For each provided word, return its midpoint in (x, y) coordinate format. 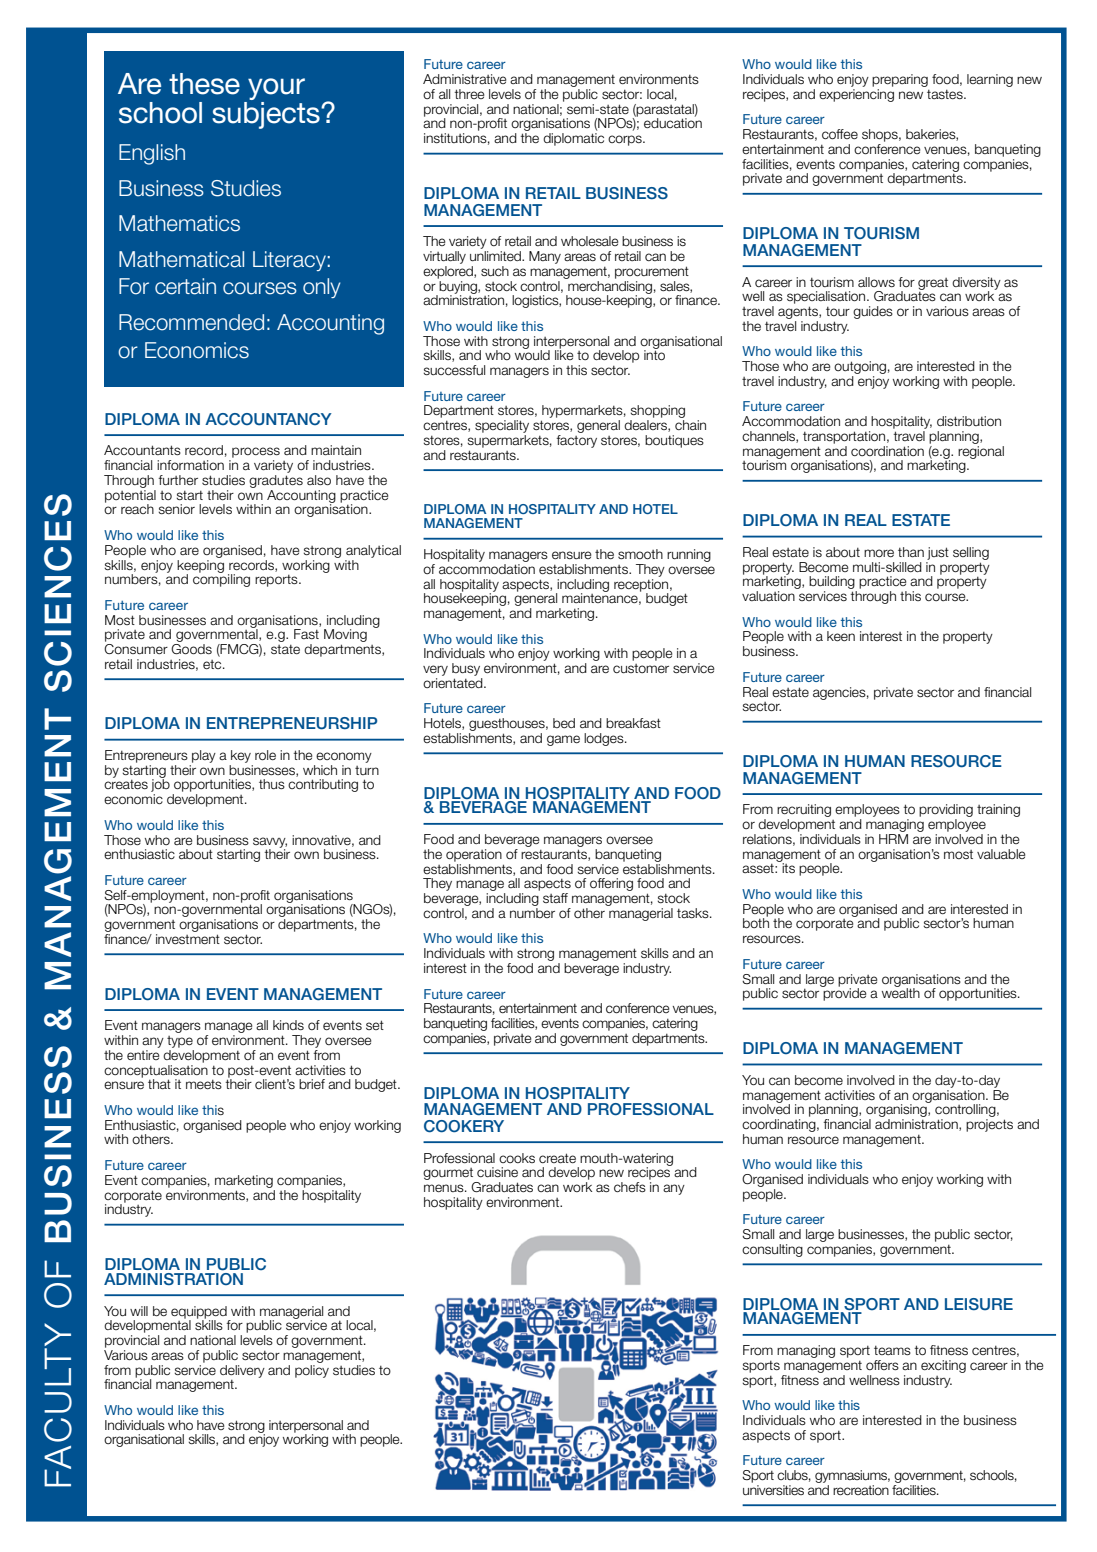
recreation (861, 1490)
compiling (221, 579)
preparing (900, 80)
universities (773, 1488)
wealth (901, 992)
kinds (288, 1025)
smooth (640, 554)
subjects (267, 115)
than (911, 552)
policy (312, 1370)
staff (555, 898)
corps (626, 140)
